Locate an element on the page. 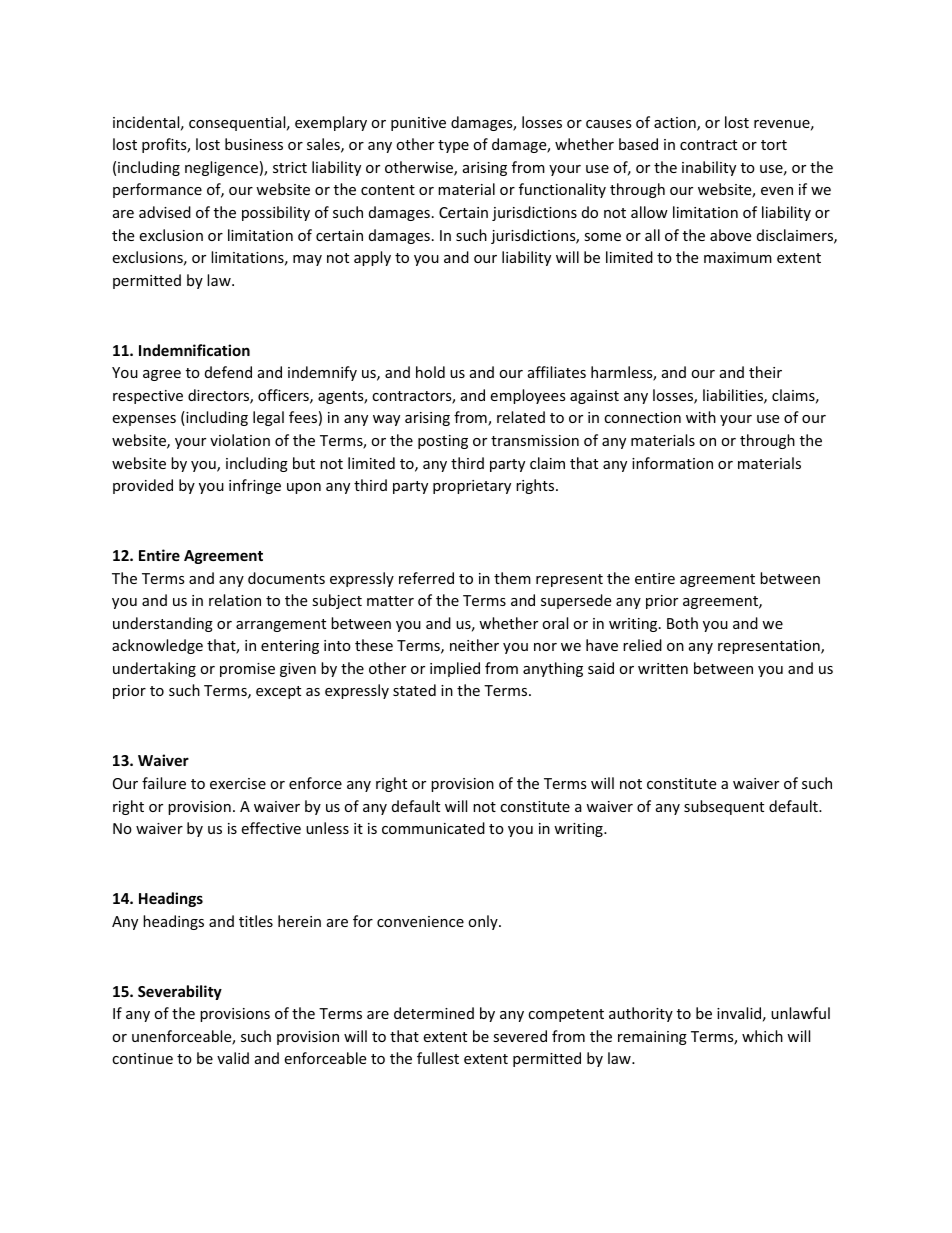  inability is located at coordinates (709, 168).
